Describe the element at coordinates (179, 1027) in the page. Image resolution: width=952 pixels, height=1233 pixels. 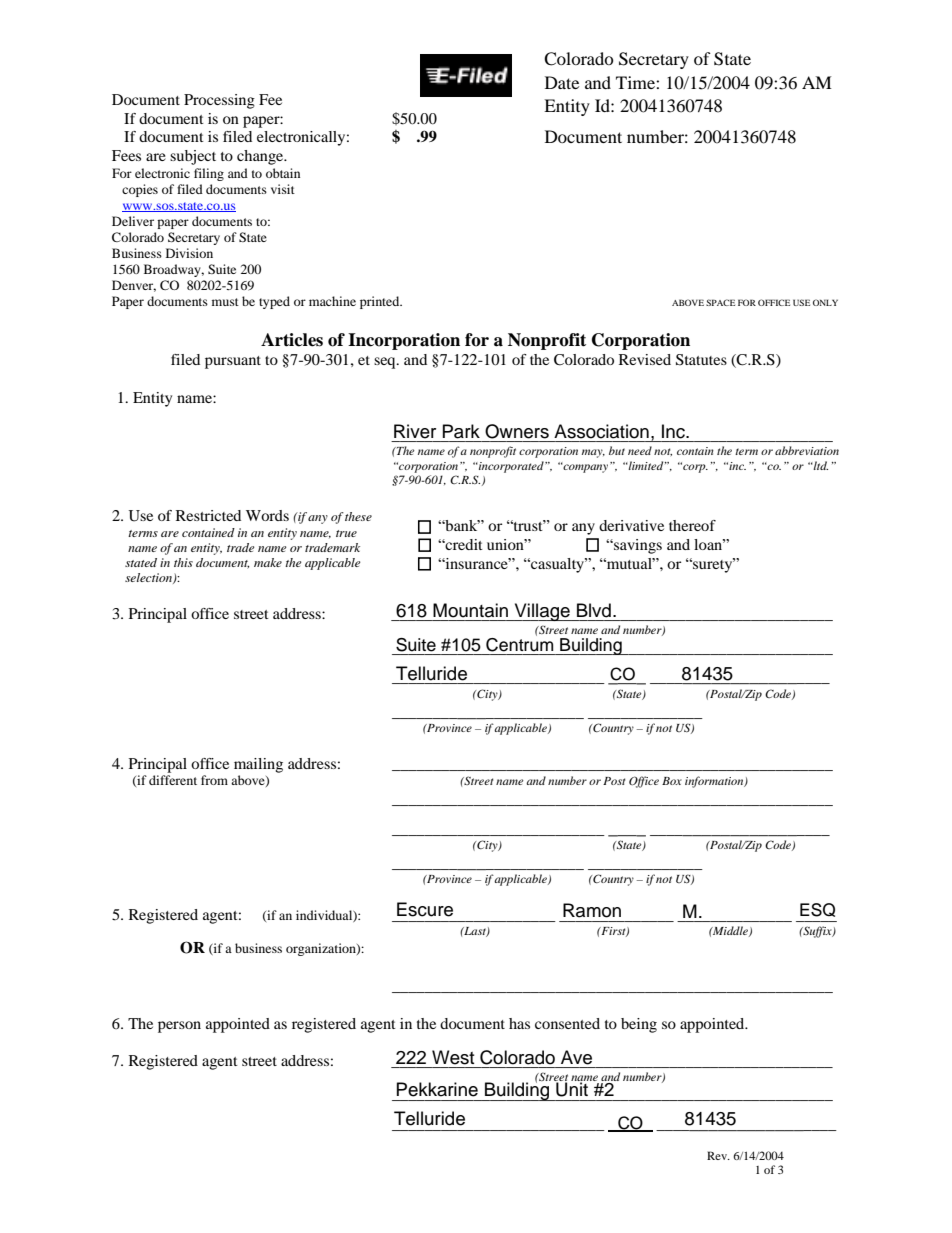
I see `person` at that location.
